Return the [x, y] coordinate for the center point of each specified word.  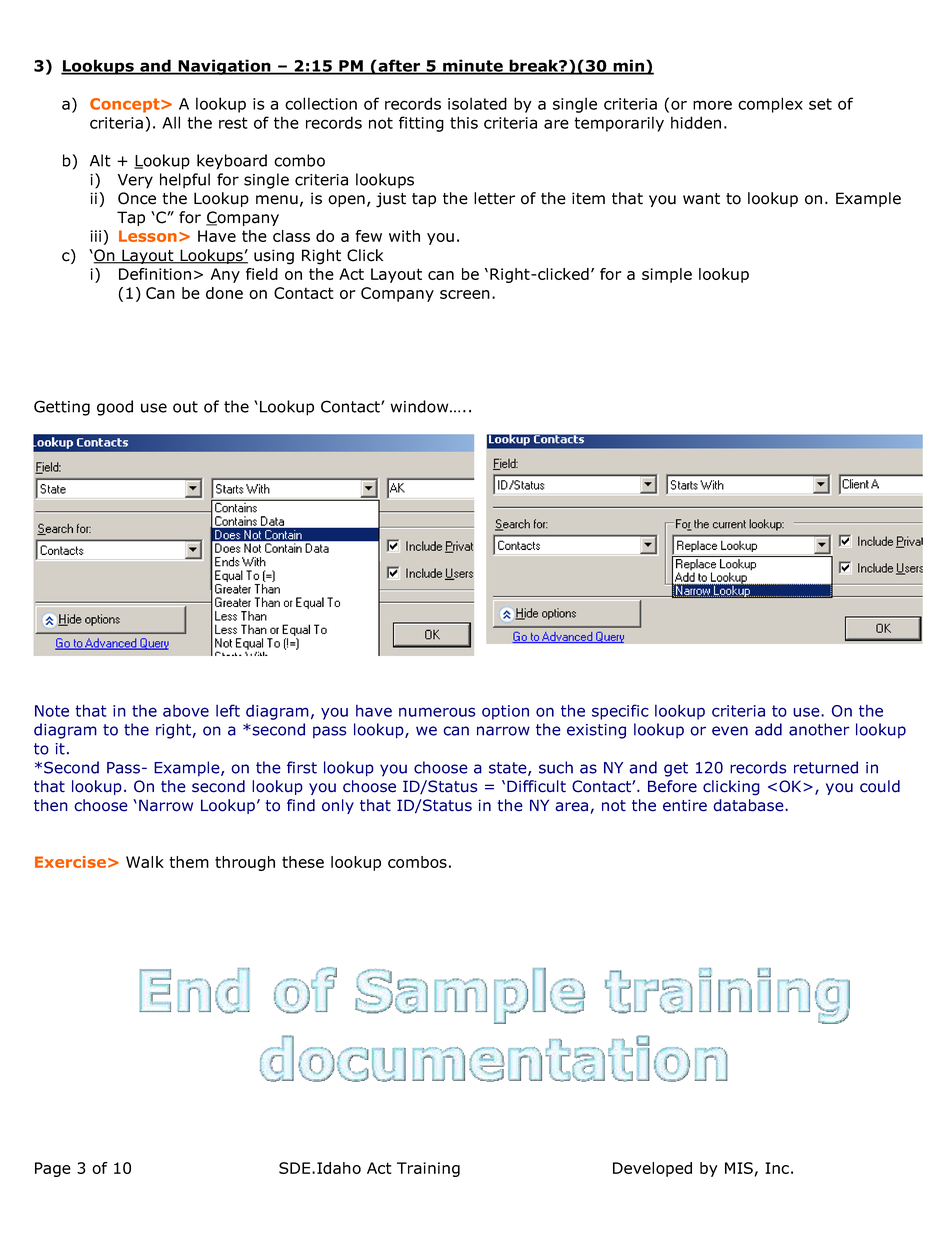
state [509, 769]
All [171, 122]
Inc [777, 1168]
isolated [477, 103]
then [51, 805]
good [115, 408]
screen [465, 294]
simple [667, 275]
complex [770, 105]
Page [53, 1169]
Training [428, 1169]
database [749, 805]
